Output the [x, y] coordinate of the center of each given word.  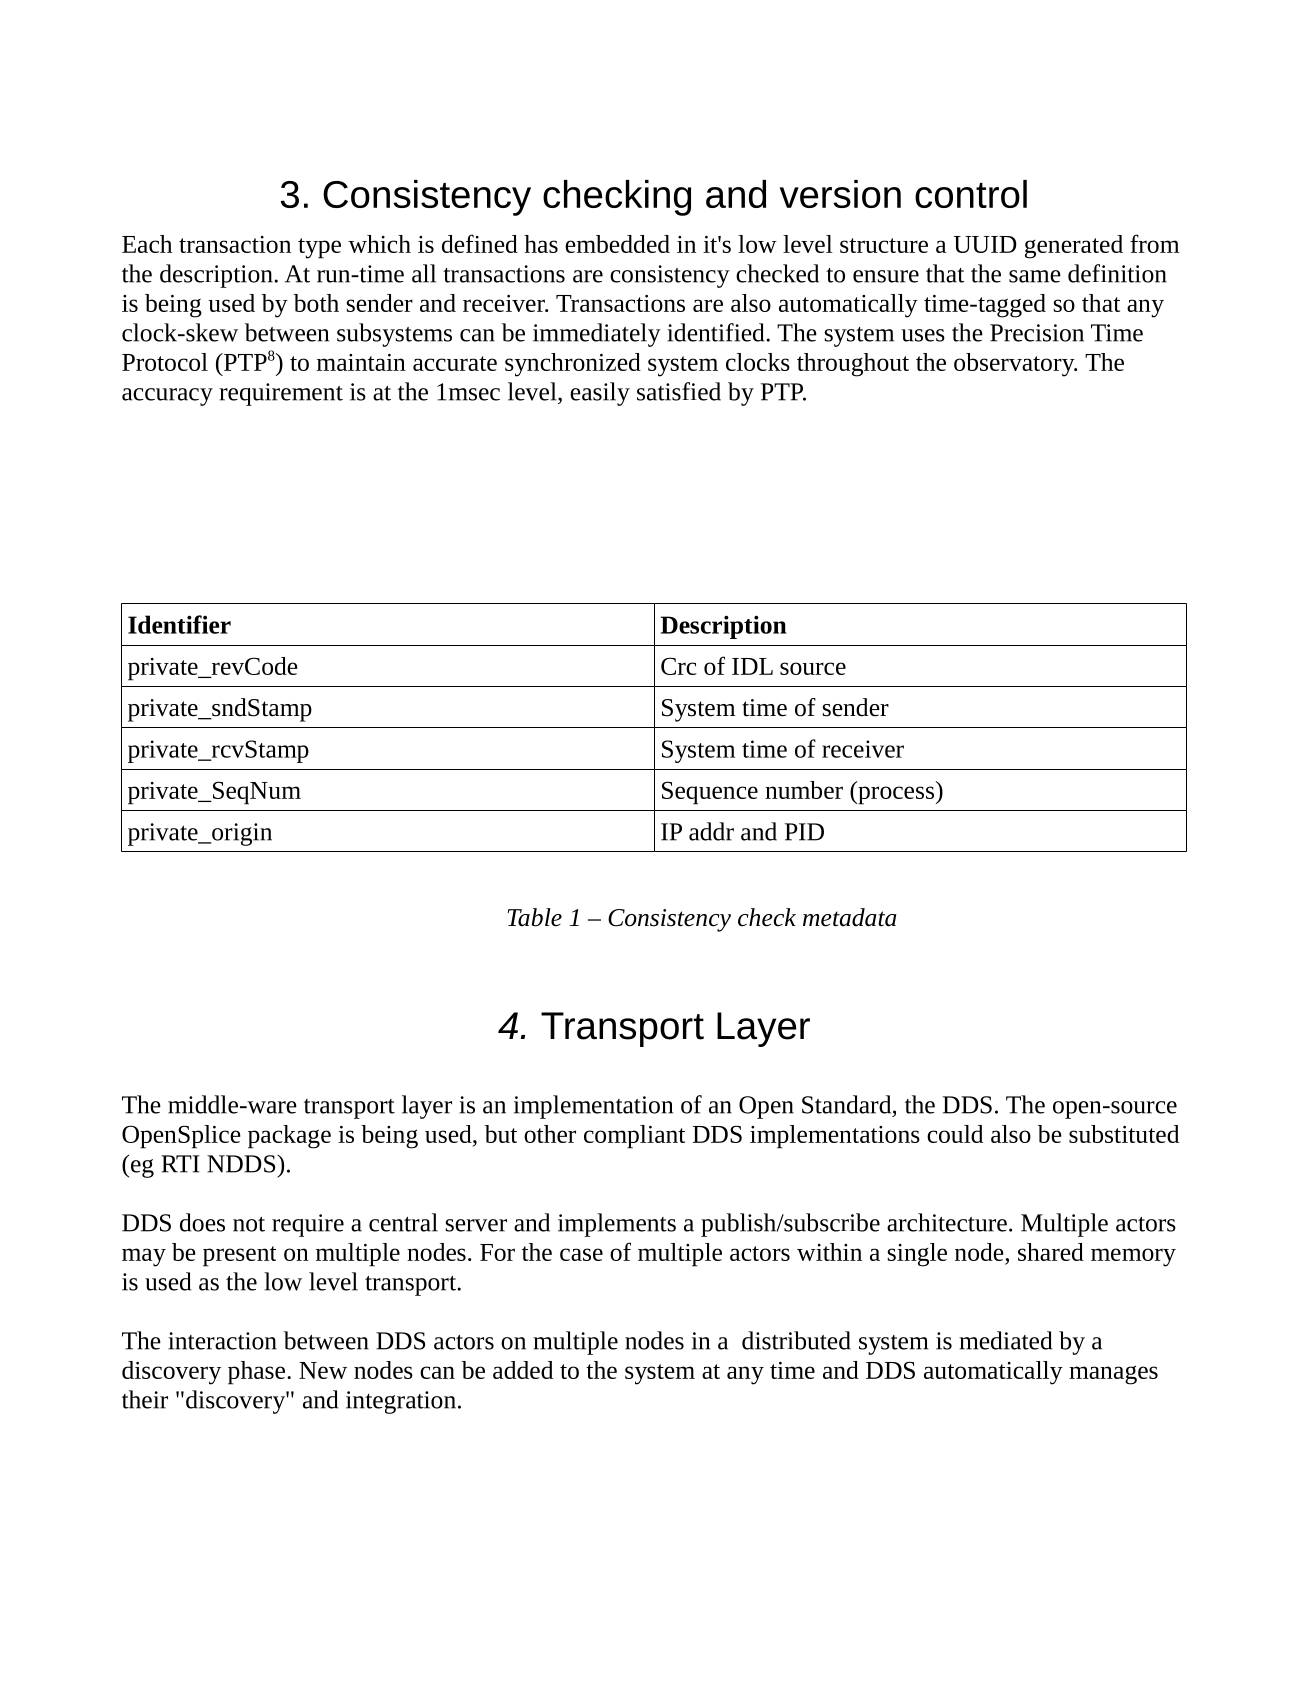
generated [1074, 247]
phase [258, 1373]
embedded [617, 244]
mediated [1005, 1340]
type [319, 248]
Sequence [710, 793]
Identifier [179, 624]
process [895, 795]
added [523, 1370]
